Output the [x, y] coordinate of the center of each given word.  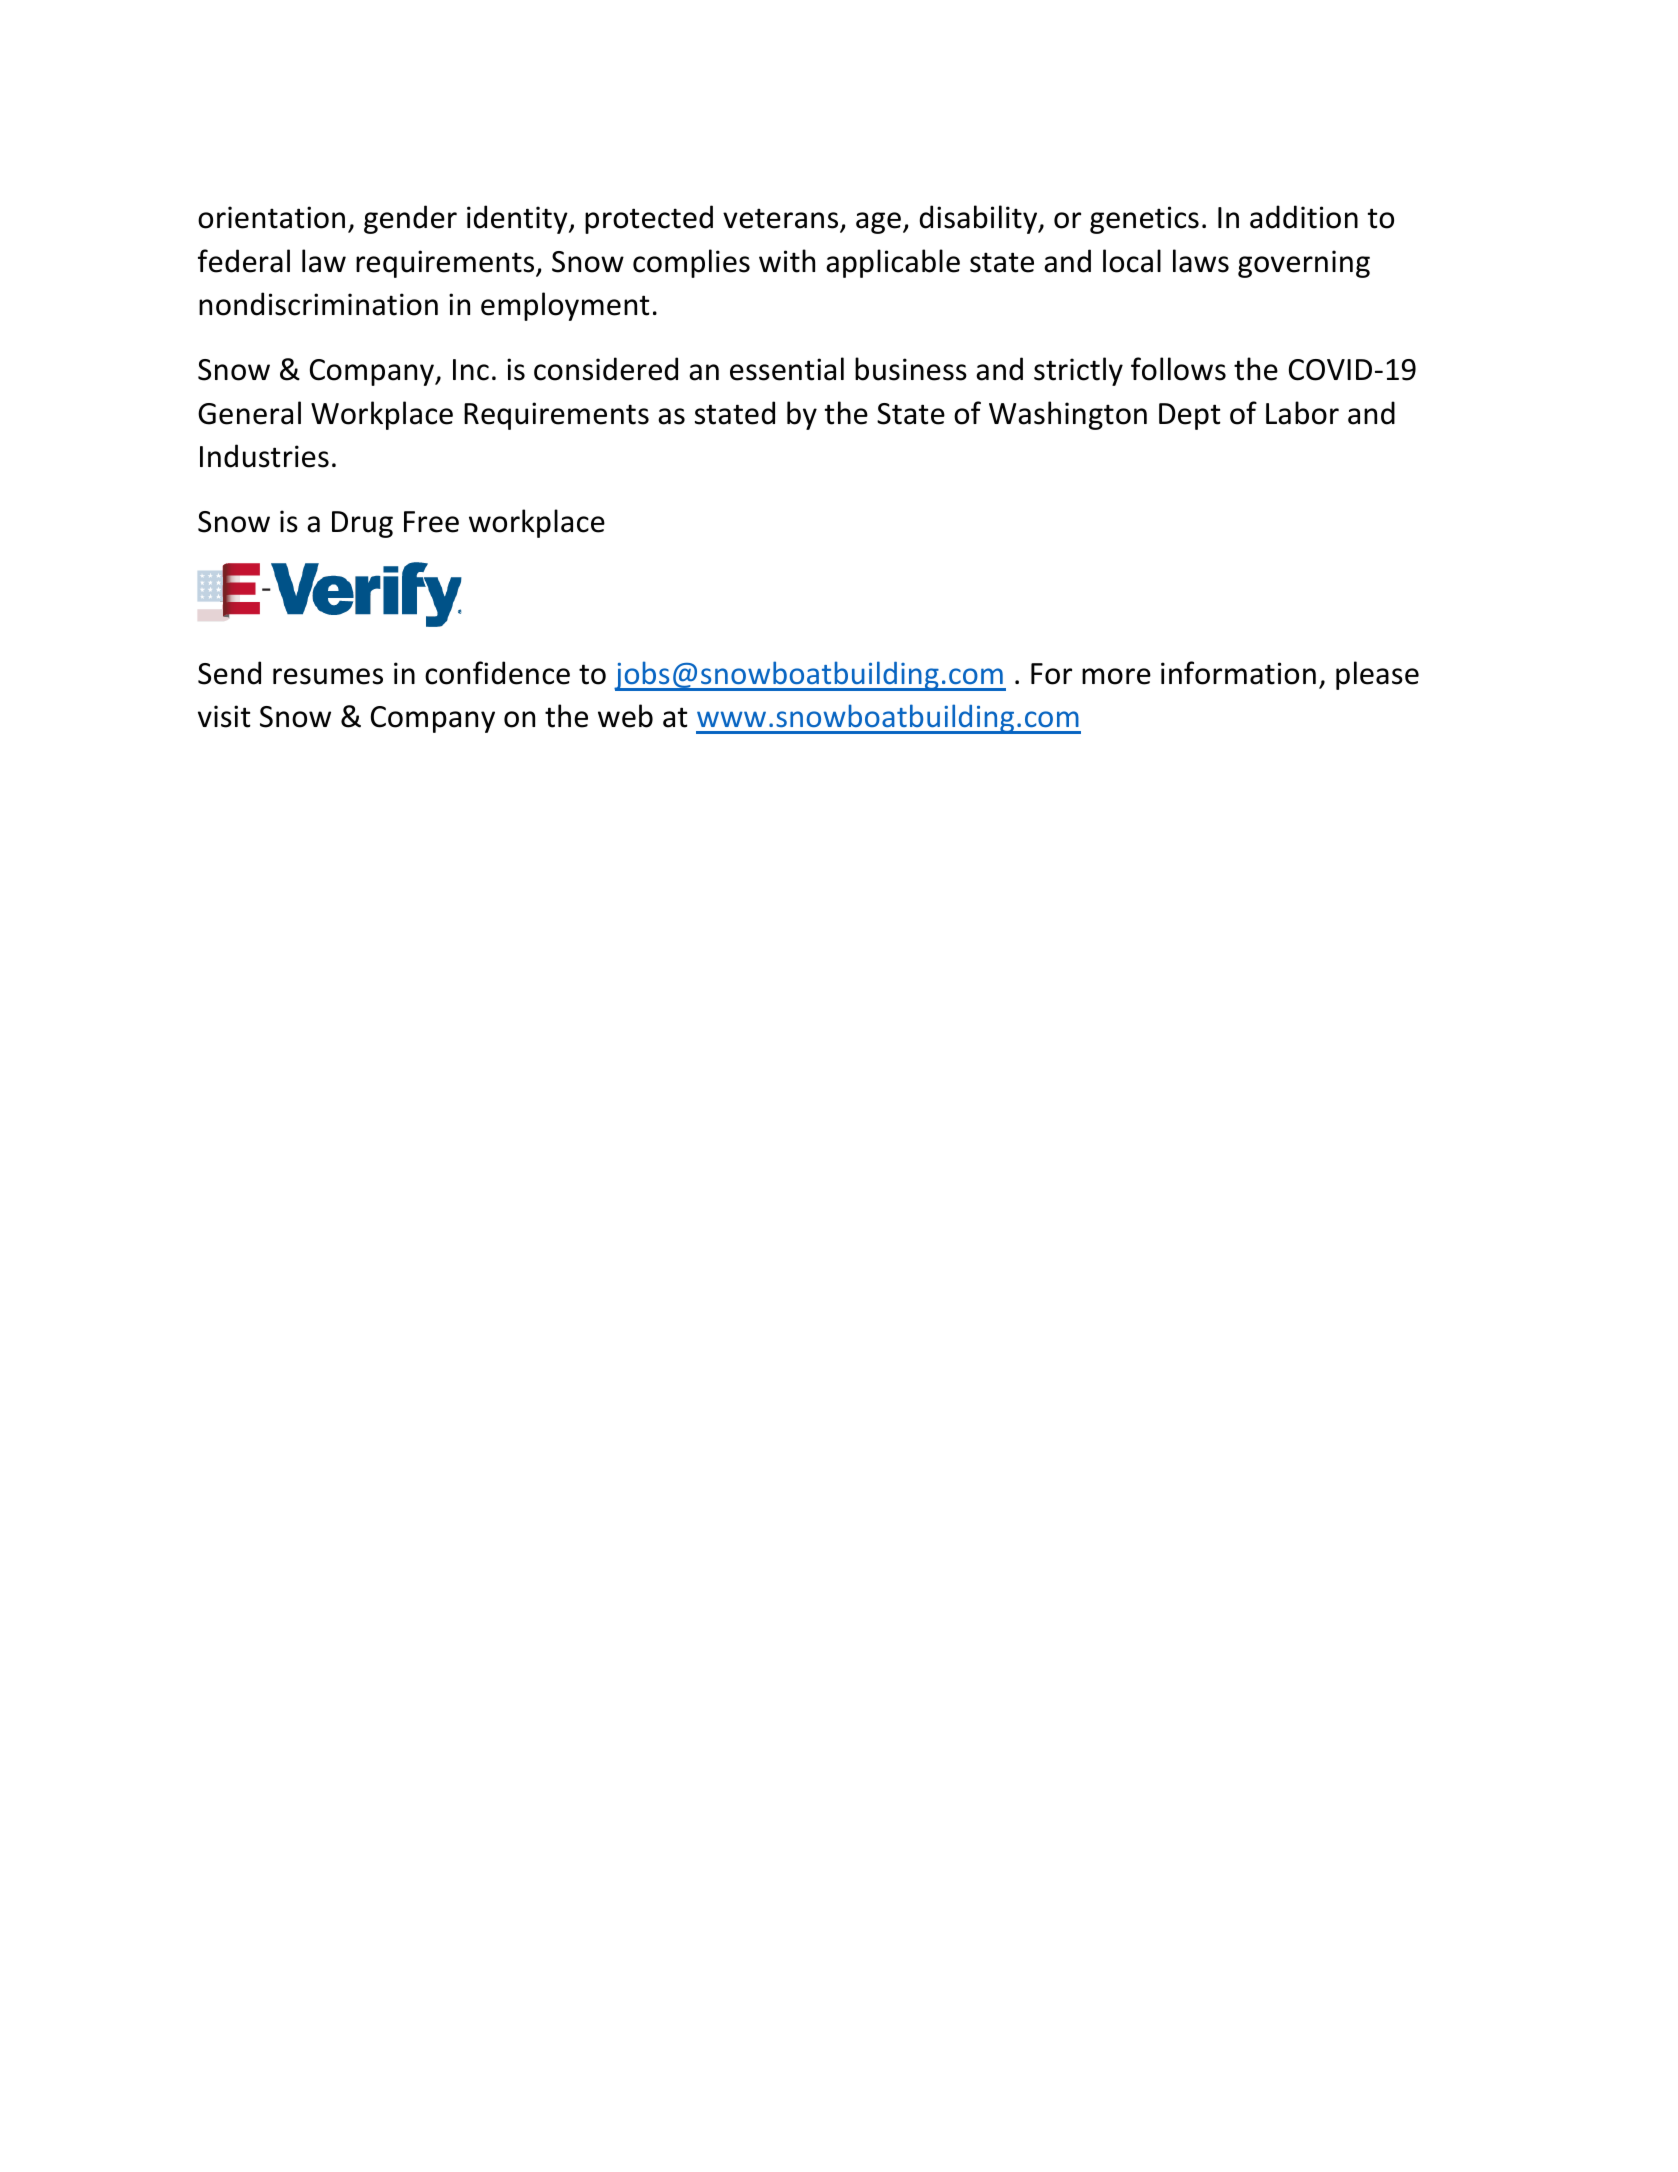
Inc [471, 370]
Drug [362, 524]
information [1238, 673]
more [1116, 676]
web [625, 716]
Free [431, 522]
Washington [1068, 415]
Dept [1190, 416]
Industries [264, 456]
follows [1178, 369]
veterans [782, 220]
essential [787, 369]
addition [1304, 217]
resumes [328, 676]
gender [410, 219]
